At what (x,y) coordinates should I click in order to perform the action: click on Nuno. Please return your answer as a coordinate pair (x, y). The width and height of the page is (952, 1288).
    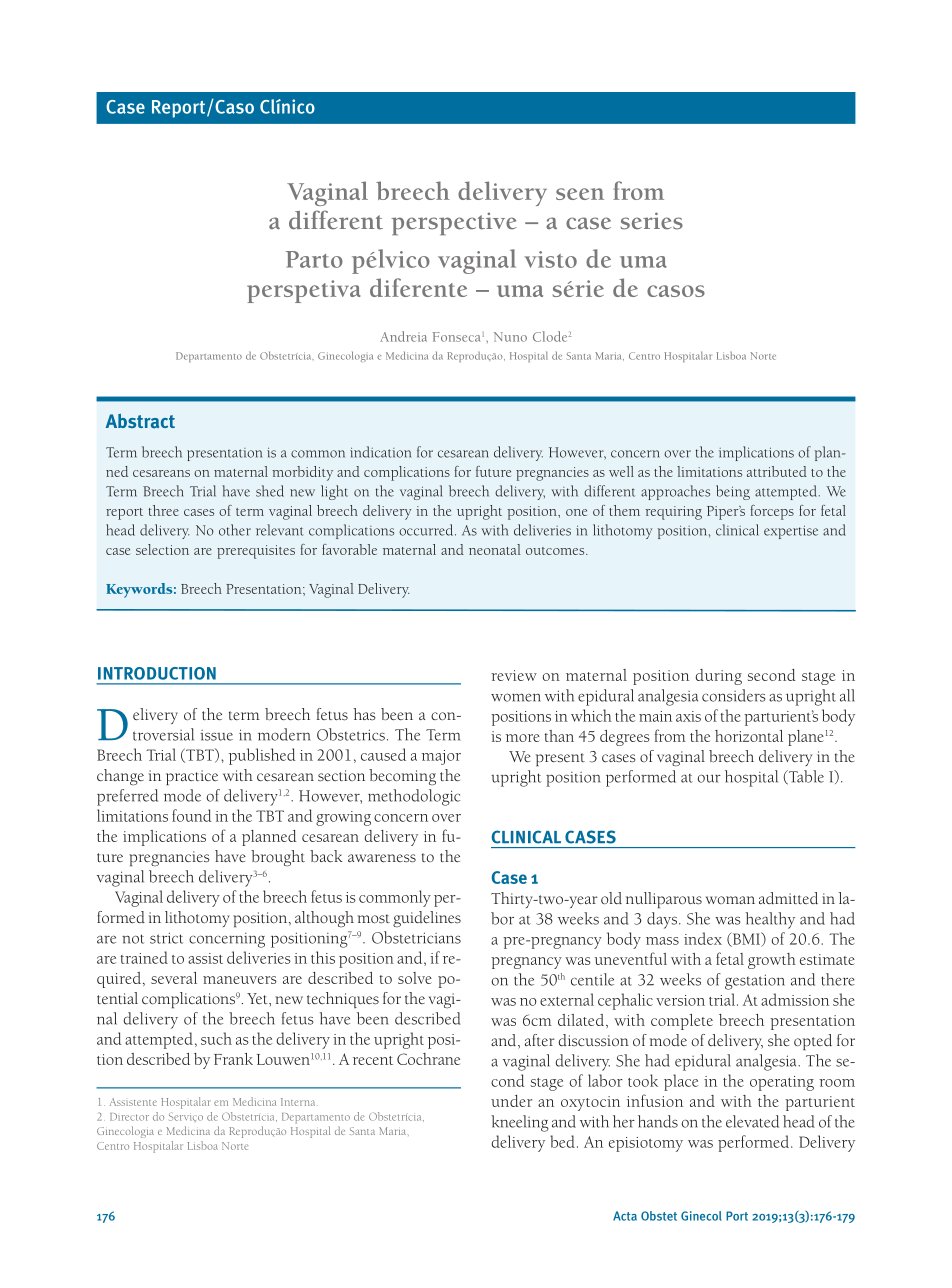
    Looking at the image, I should click on (510, 337).
